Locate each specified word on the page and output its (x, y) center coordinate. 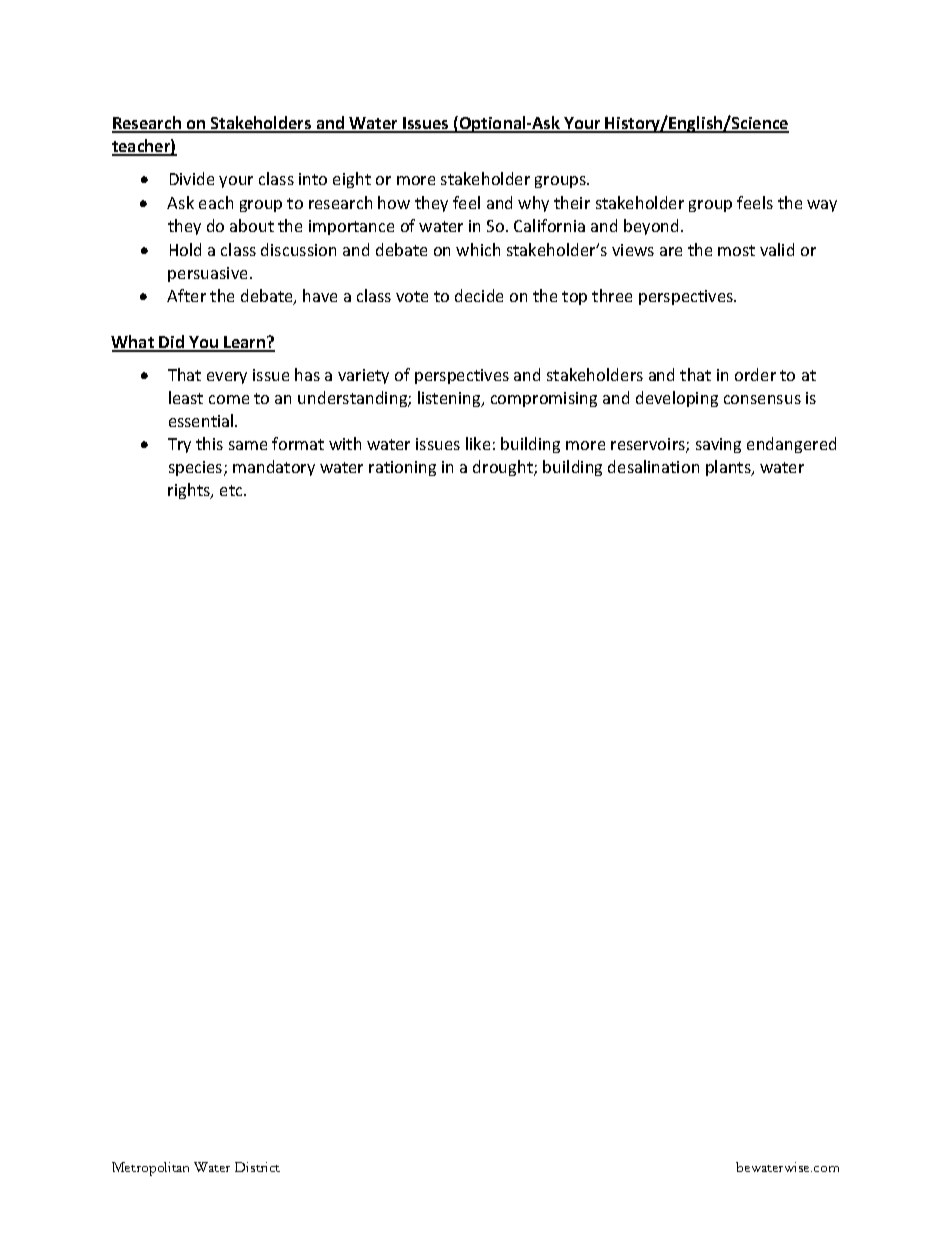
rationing (402, 468)
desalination (653, 466)
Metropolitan (150, 1169)
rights (190, 491)
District (257, 1167)
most (736, 250)
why (533, 204)
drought (504, 468)
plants (729, 468)
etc (232, 490)
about (252, 225)
